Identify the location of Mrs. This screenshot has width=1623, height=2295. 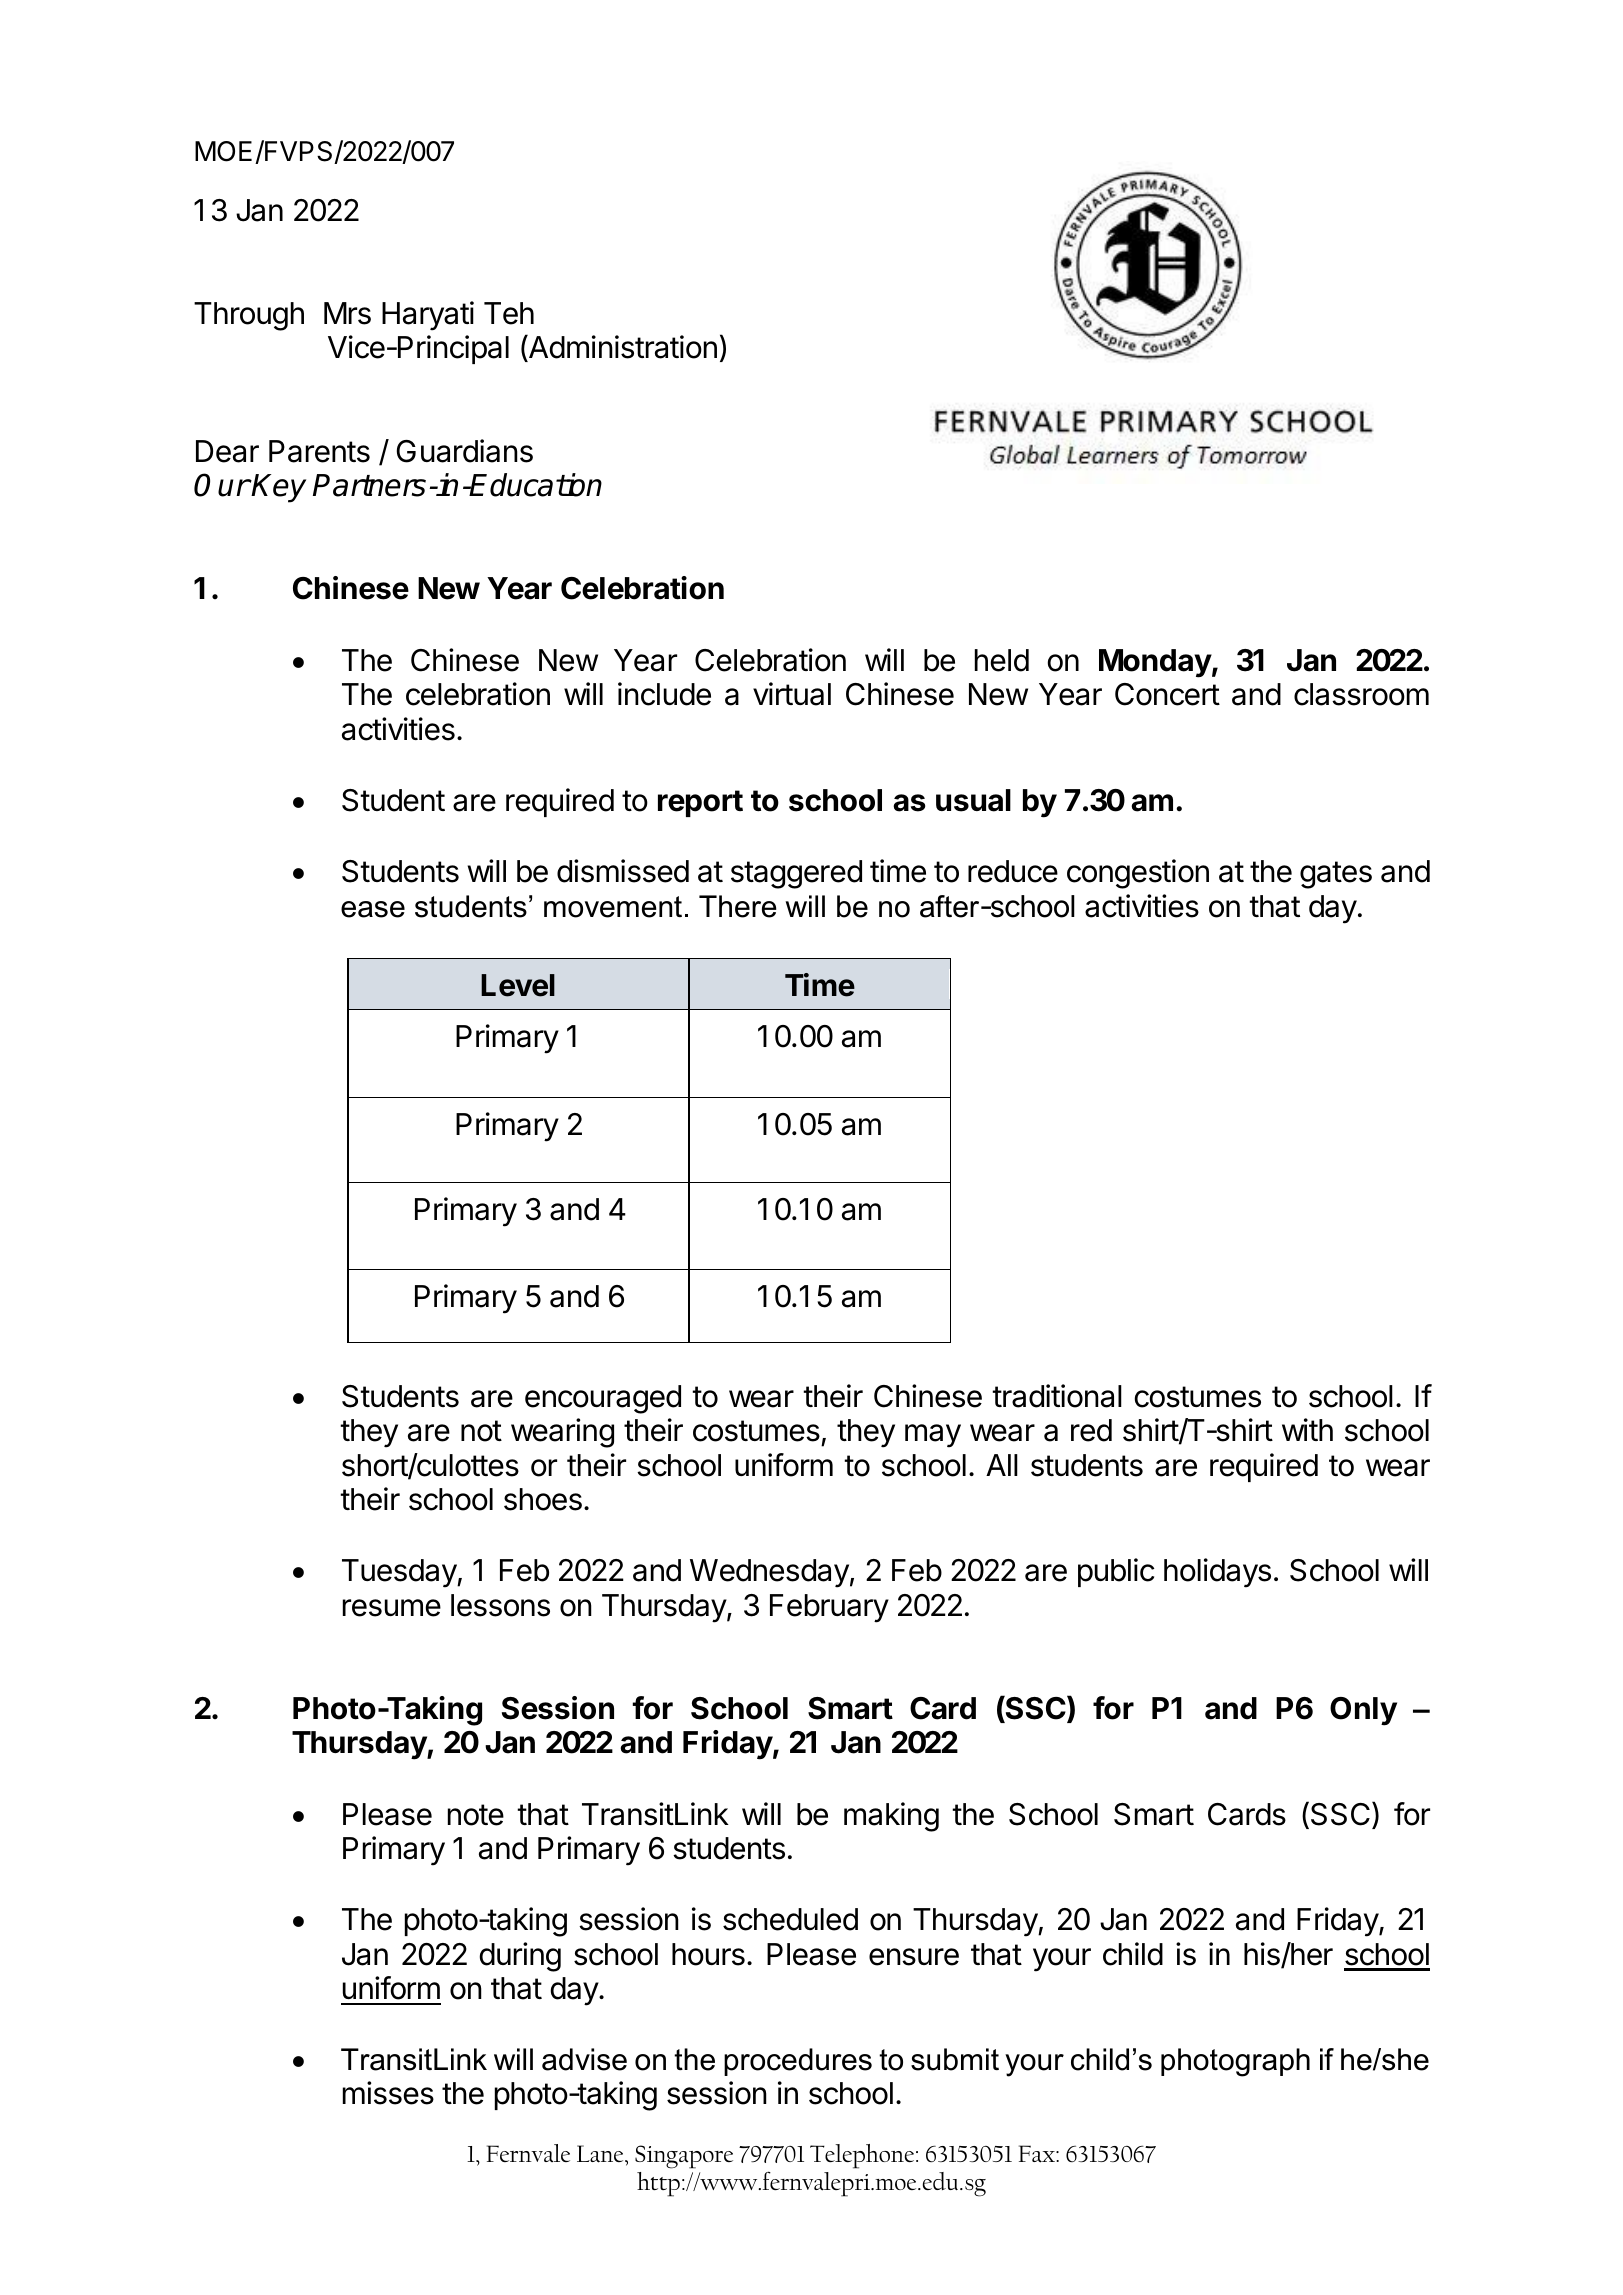
(347, 313).
